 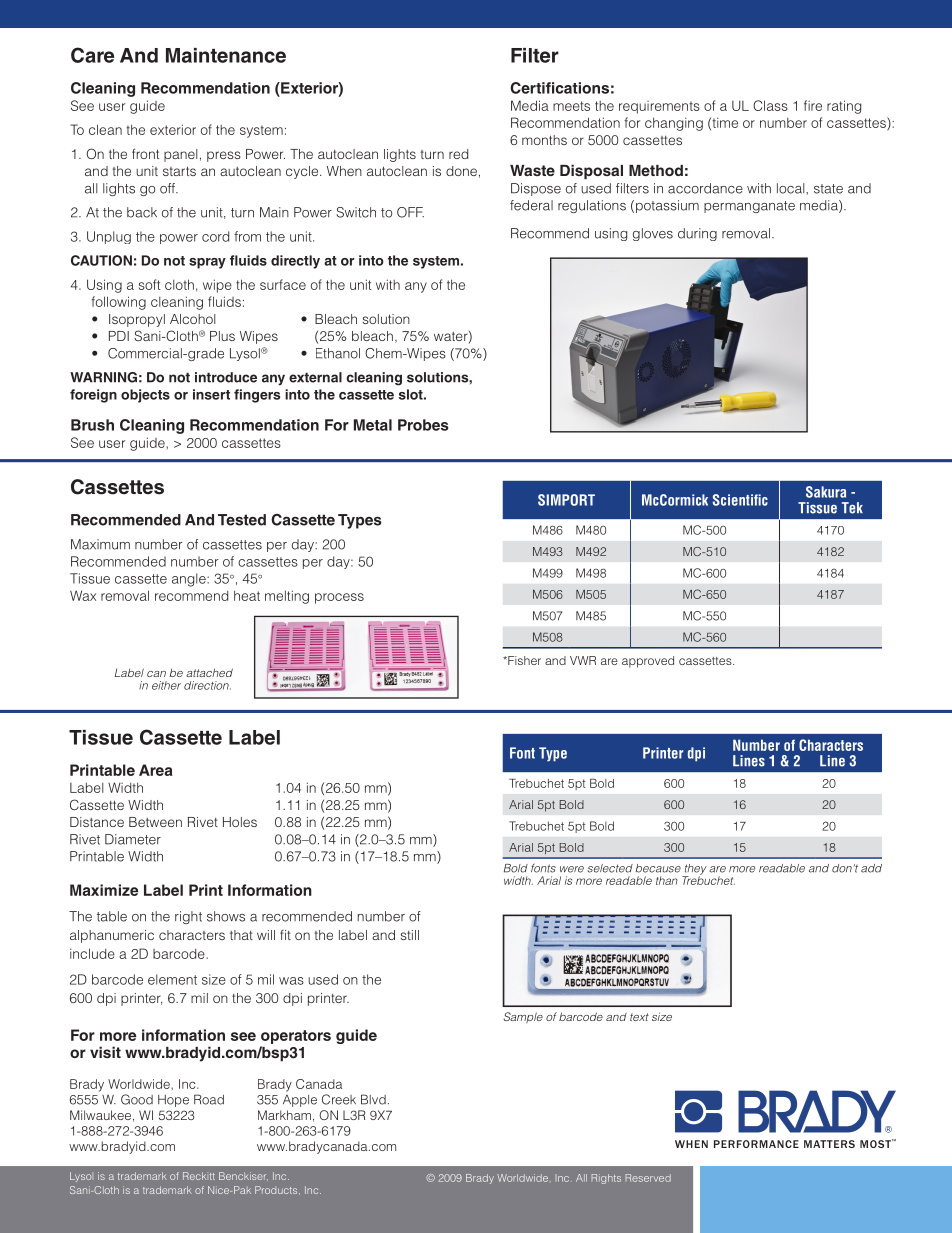 I want to click on red, so click(x=458, y=154).
